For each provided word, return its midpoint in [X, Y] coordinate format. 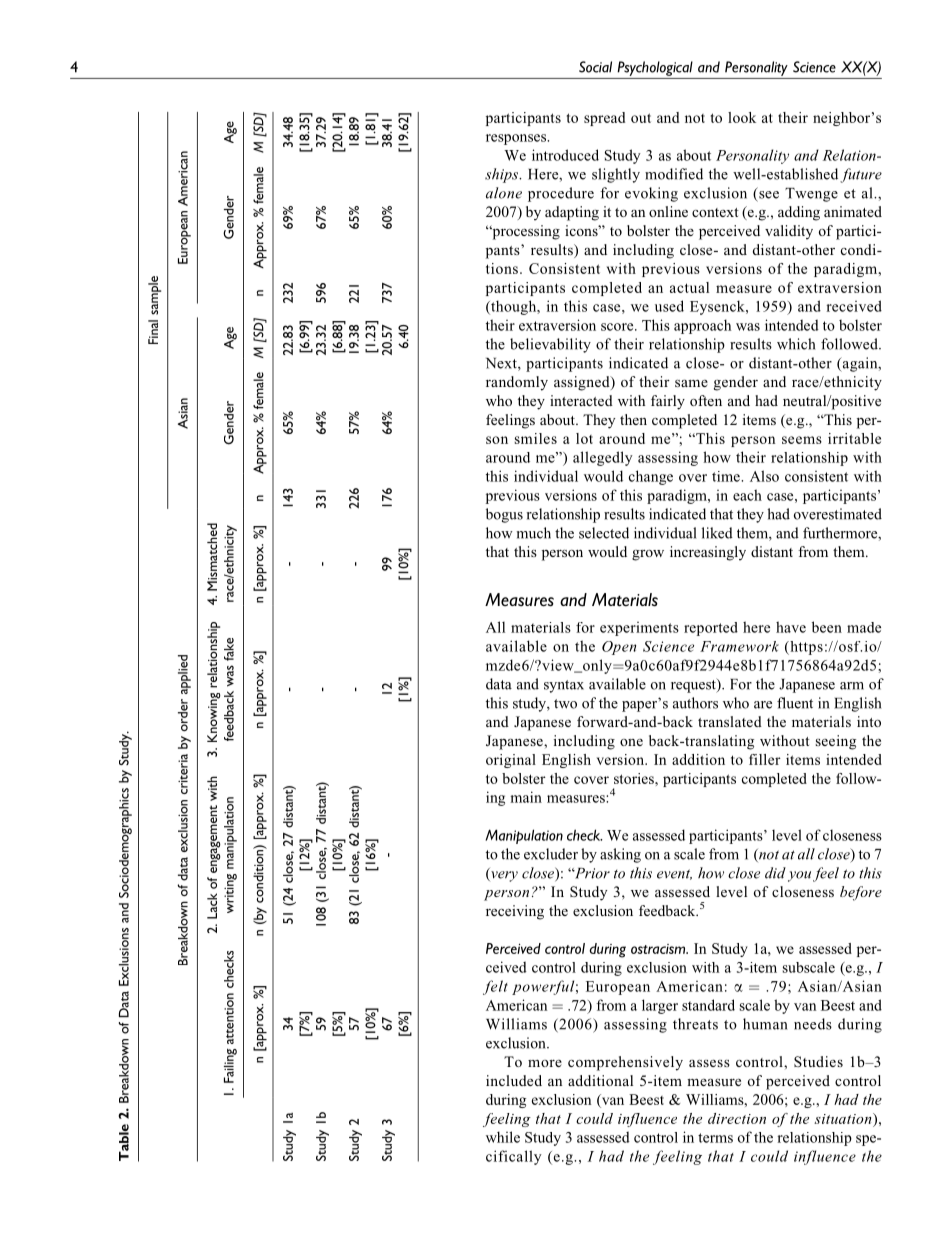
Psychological [655, 68]
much [534, 533]
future [861, 175]
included [514, 1080]
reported [711, 629]
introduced [565, 155]
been [827, 627]
